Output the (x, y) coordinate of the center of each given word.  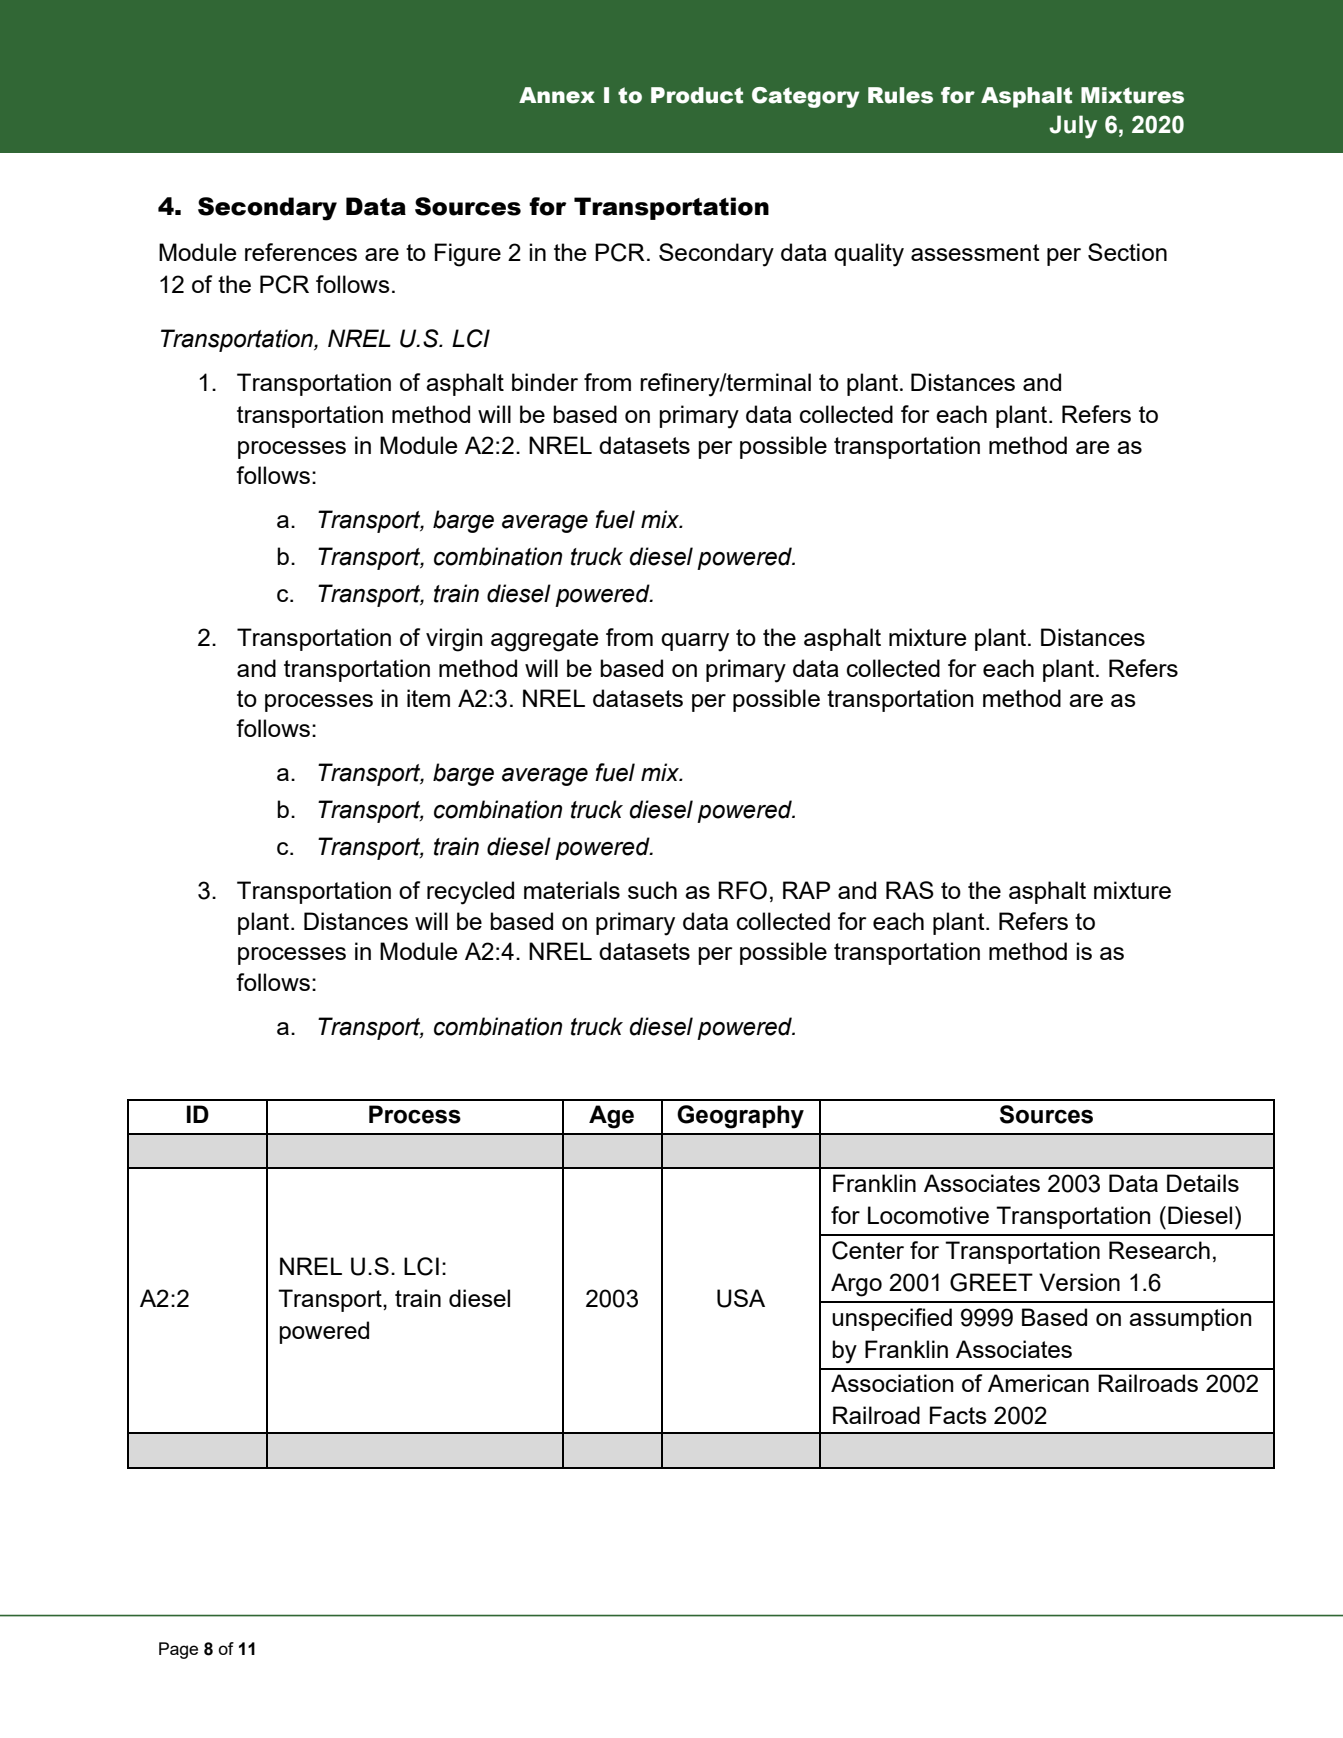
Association (892, 1383)
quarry (695, 642)
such (652, 890)
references (301, 252)
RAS (910, 890)
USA (741, 1298)
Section (1127, 252)
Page (178, 1650)
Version (1079, 1282)
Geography (740, 1117)
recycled (470, 893)
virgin (454, 640)
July (1073, 127)
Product (697, 95)
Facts (958, 1415)
